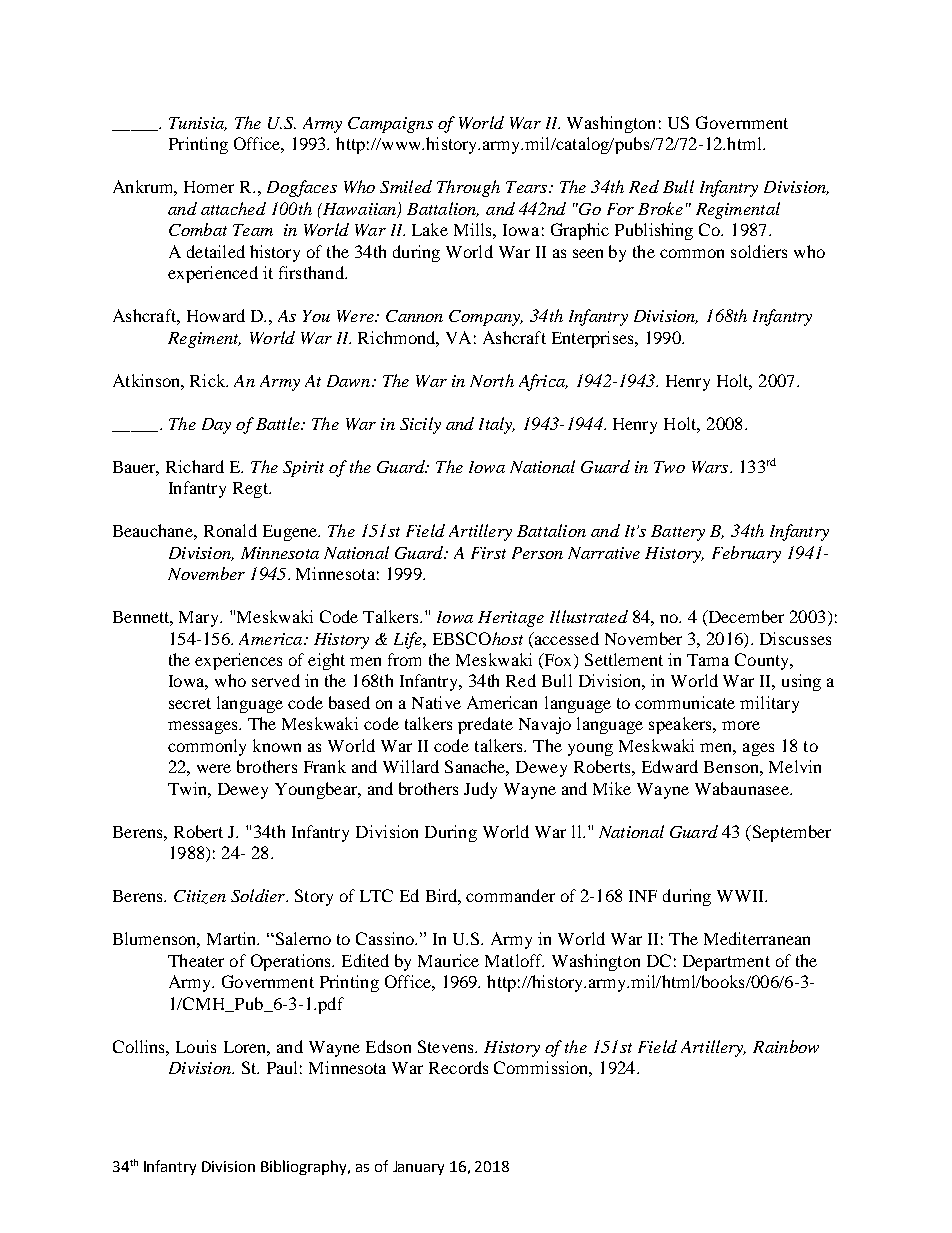 This document has width=952, height=1233. What do you see at coordinates (726, 963) in the document?
I see `Department` at bounding box center [726, 963].
